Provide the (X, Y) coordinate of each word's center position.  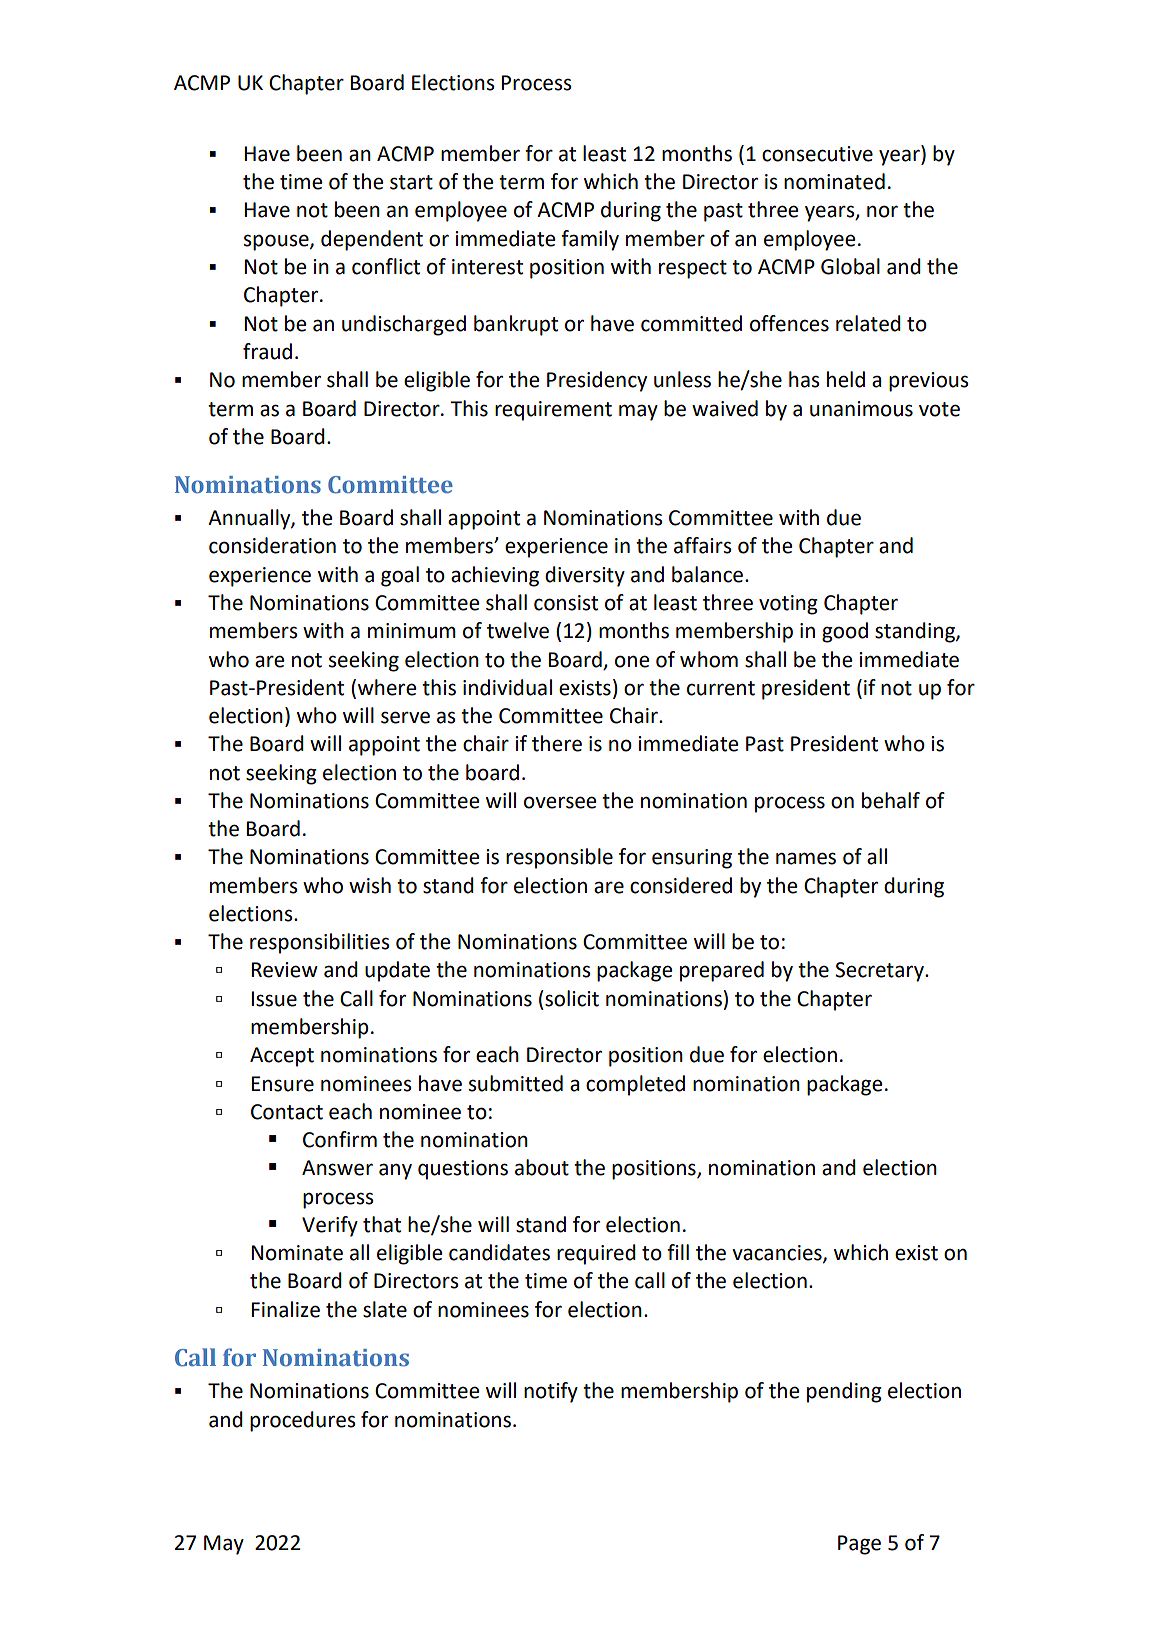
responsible (559, 858)
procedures (302, 1421)
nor (882, 211)
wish (370, 885)
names (806, 858)
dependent (372, 240)
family (590, 240)
